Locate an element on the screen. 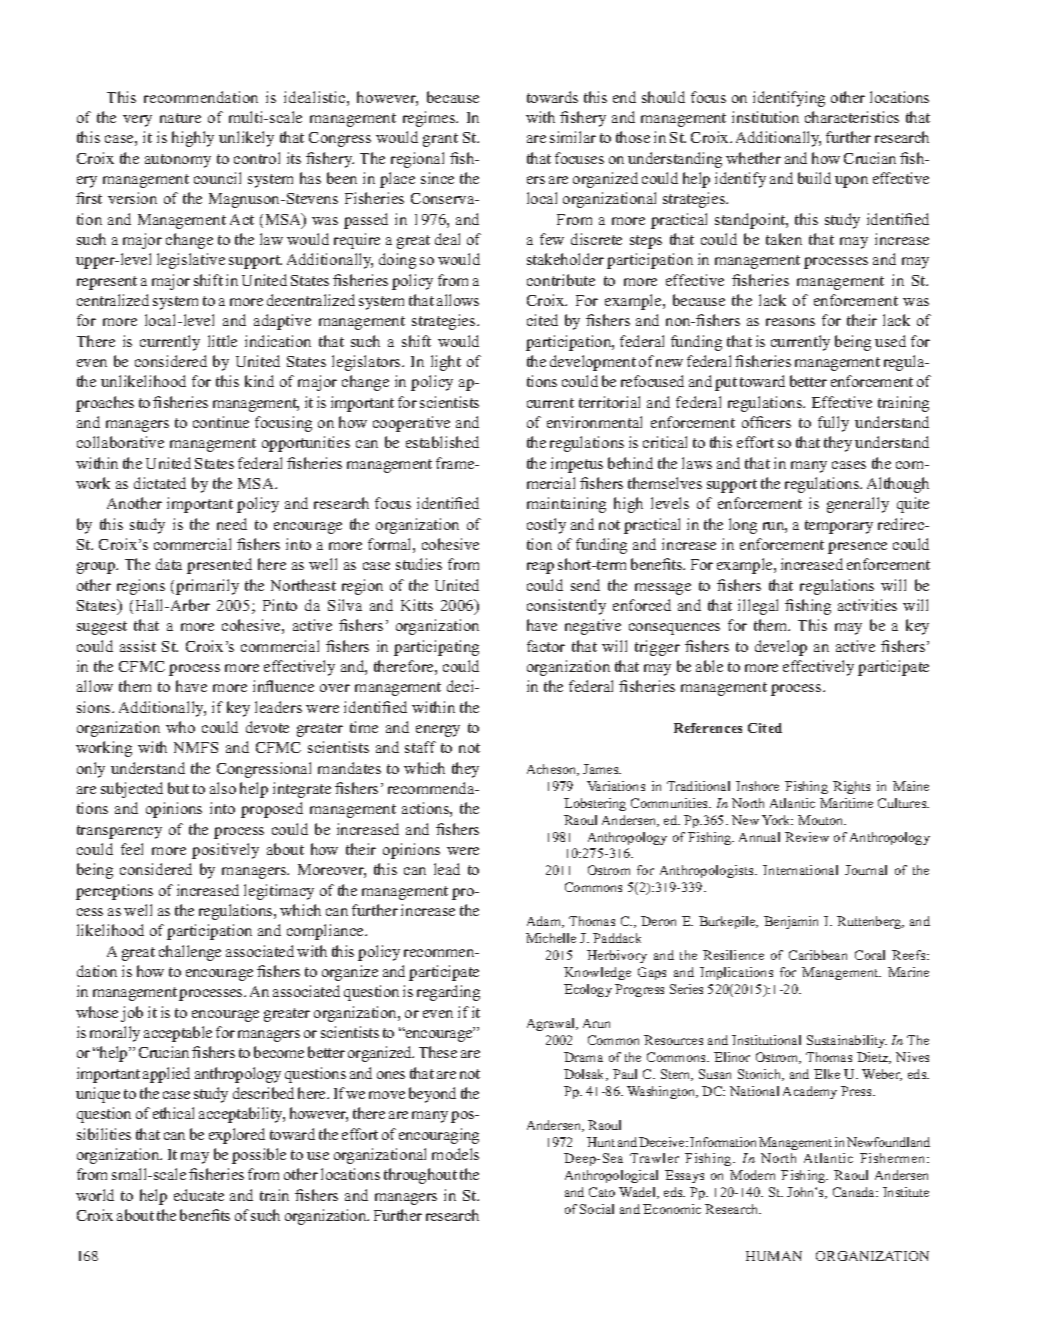 The height and width of the screenshot is (1342, 1037). factor is located at coordinates (546, 646).
